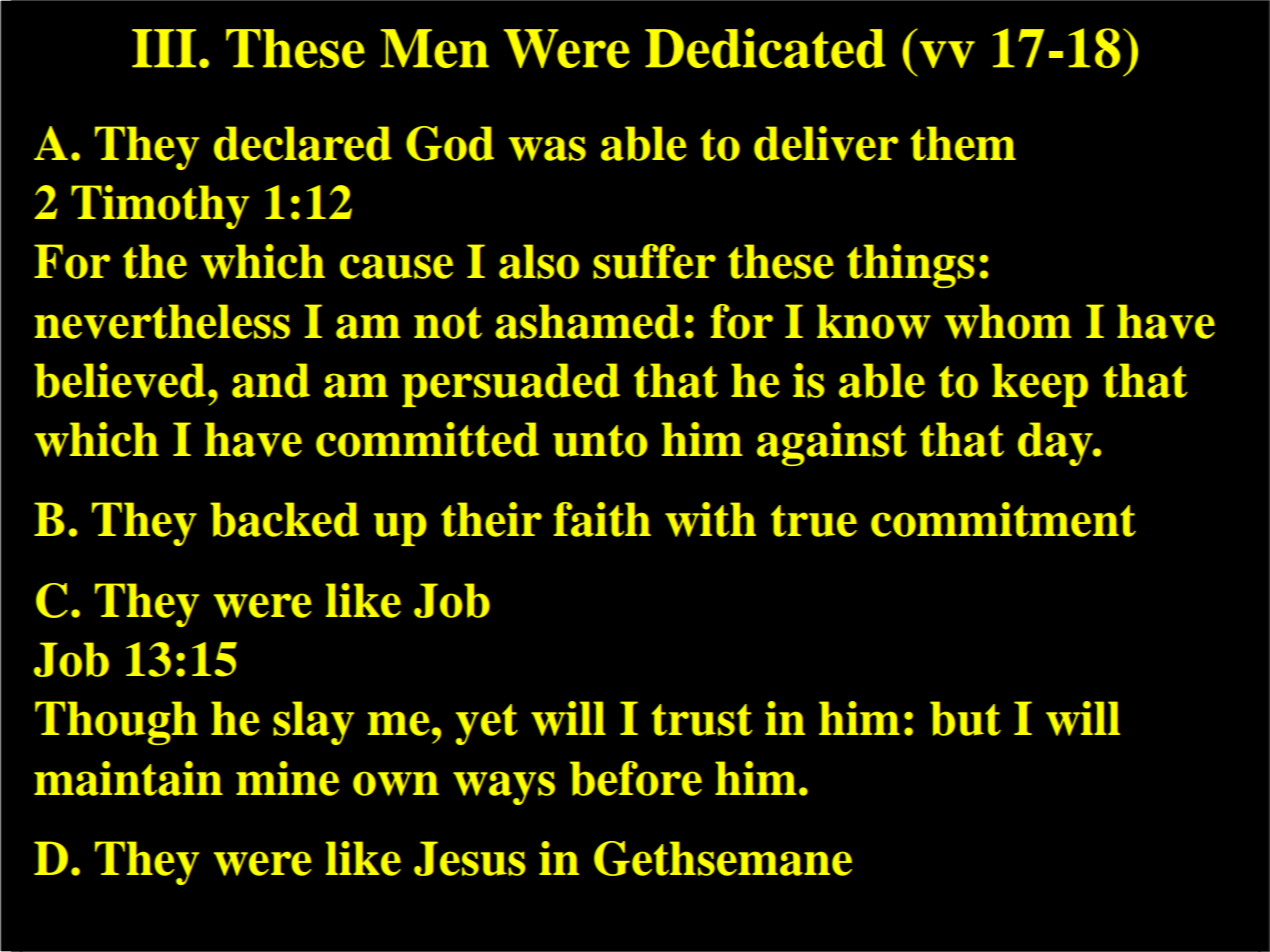 This image has width=1270, height=952. I want to click on Gethsemane, so click(723, 858).
